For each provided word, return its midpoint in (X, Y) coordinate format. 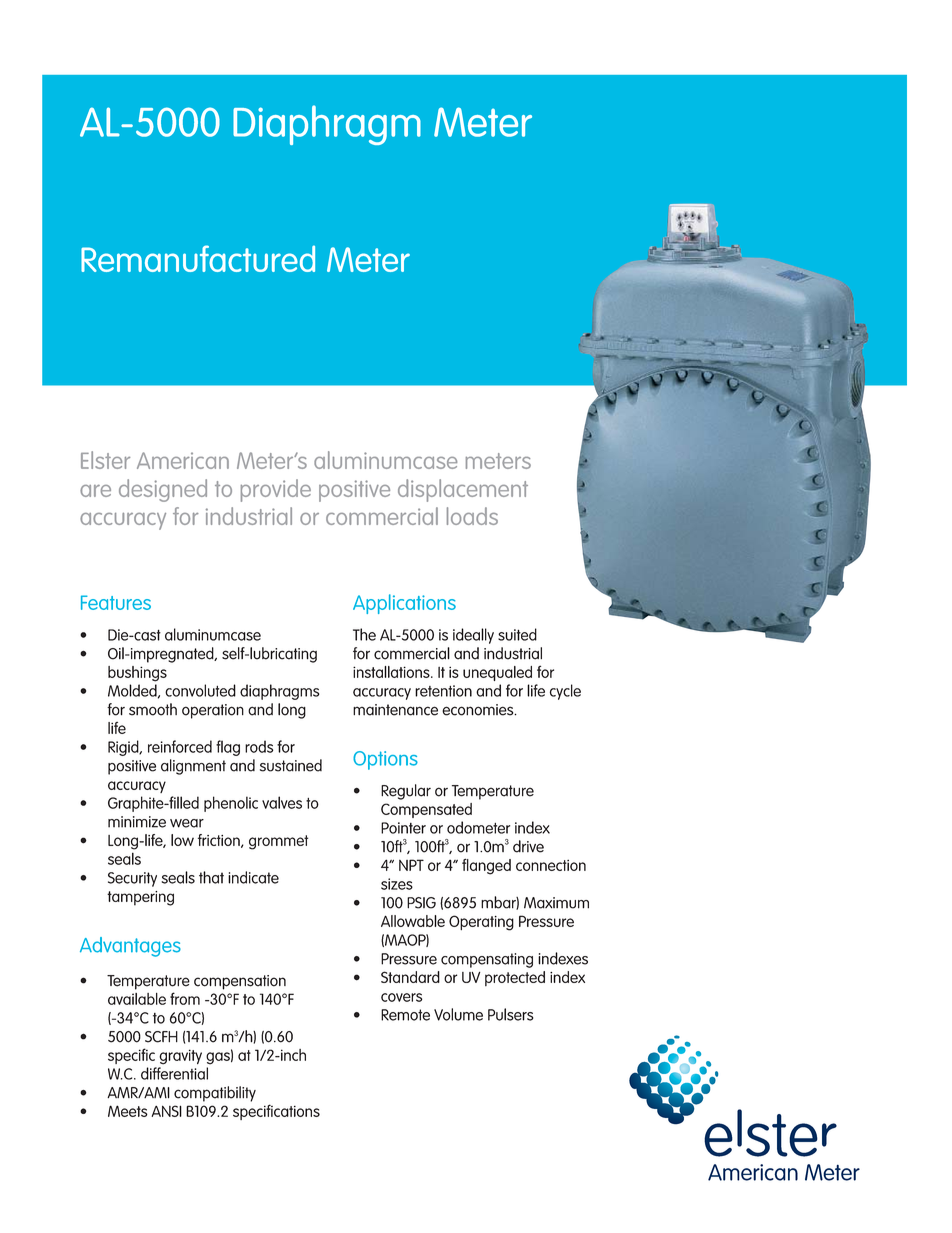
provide (276, 490)
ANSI (166, 1111)
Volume (458, 1014)
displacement (463, 490)
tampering (140, 898)
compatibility (215, 1094)
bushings (137, 674)
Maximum (556, 903)
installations (392, 672)
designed (163, 490)
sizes (397, 884)
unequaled (497, 673)
